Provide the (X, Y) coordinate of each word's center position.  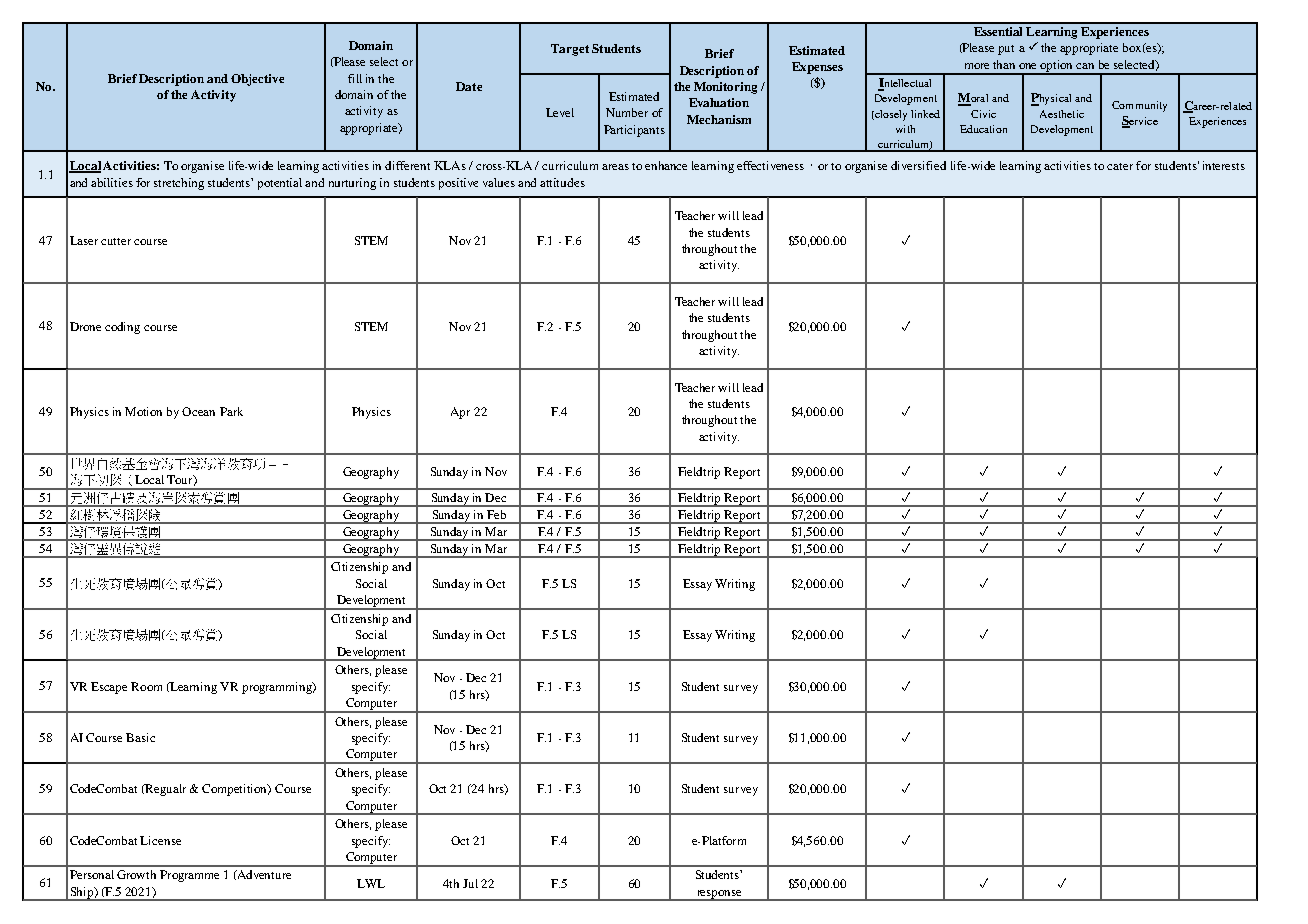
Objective (257, 80)
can (1085, 66)
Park (231, 411)
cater (1120, 166)
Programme (189, 876)
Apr (460, 413)
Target (570, 50)
